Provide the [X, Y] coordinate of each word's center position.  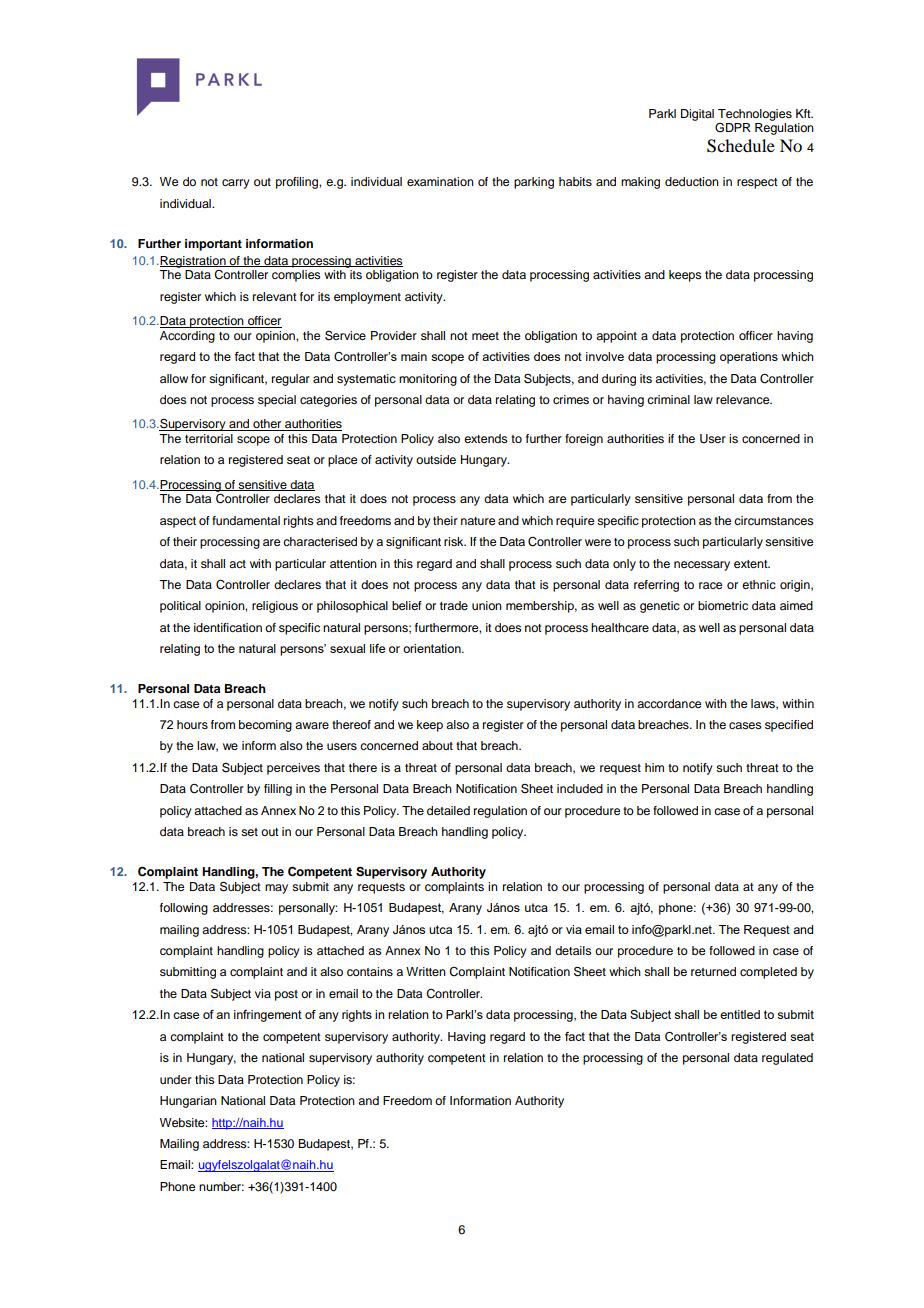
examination [440, 181]
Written [426, 971]
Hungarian [188, 1102]
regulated [787, 1059]
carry [236, 184]
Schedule [741, 146]
